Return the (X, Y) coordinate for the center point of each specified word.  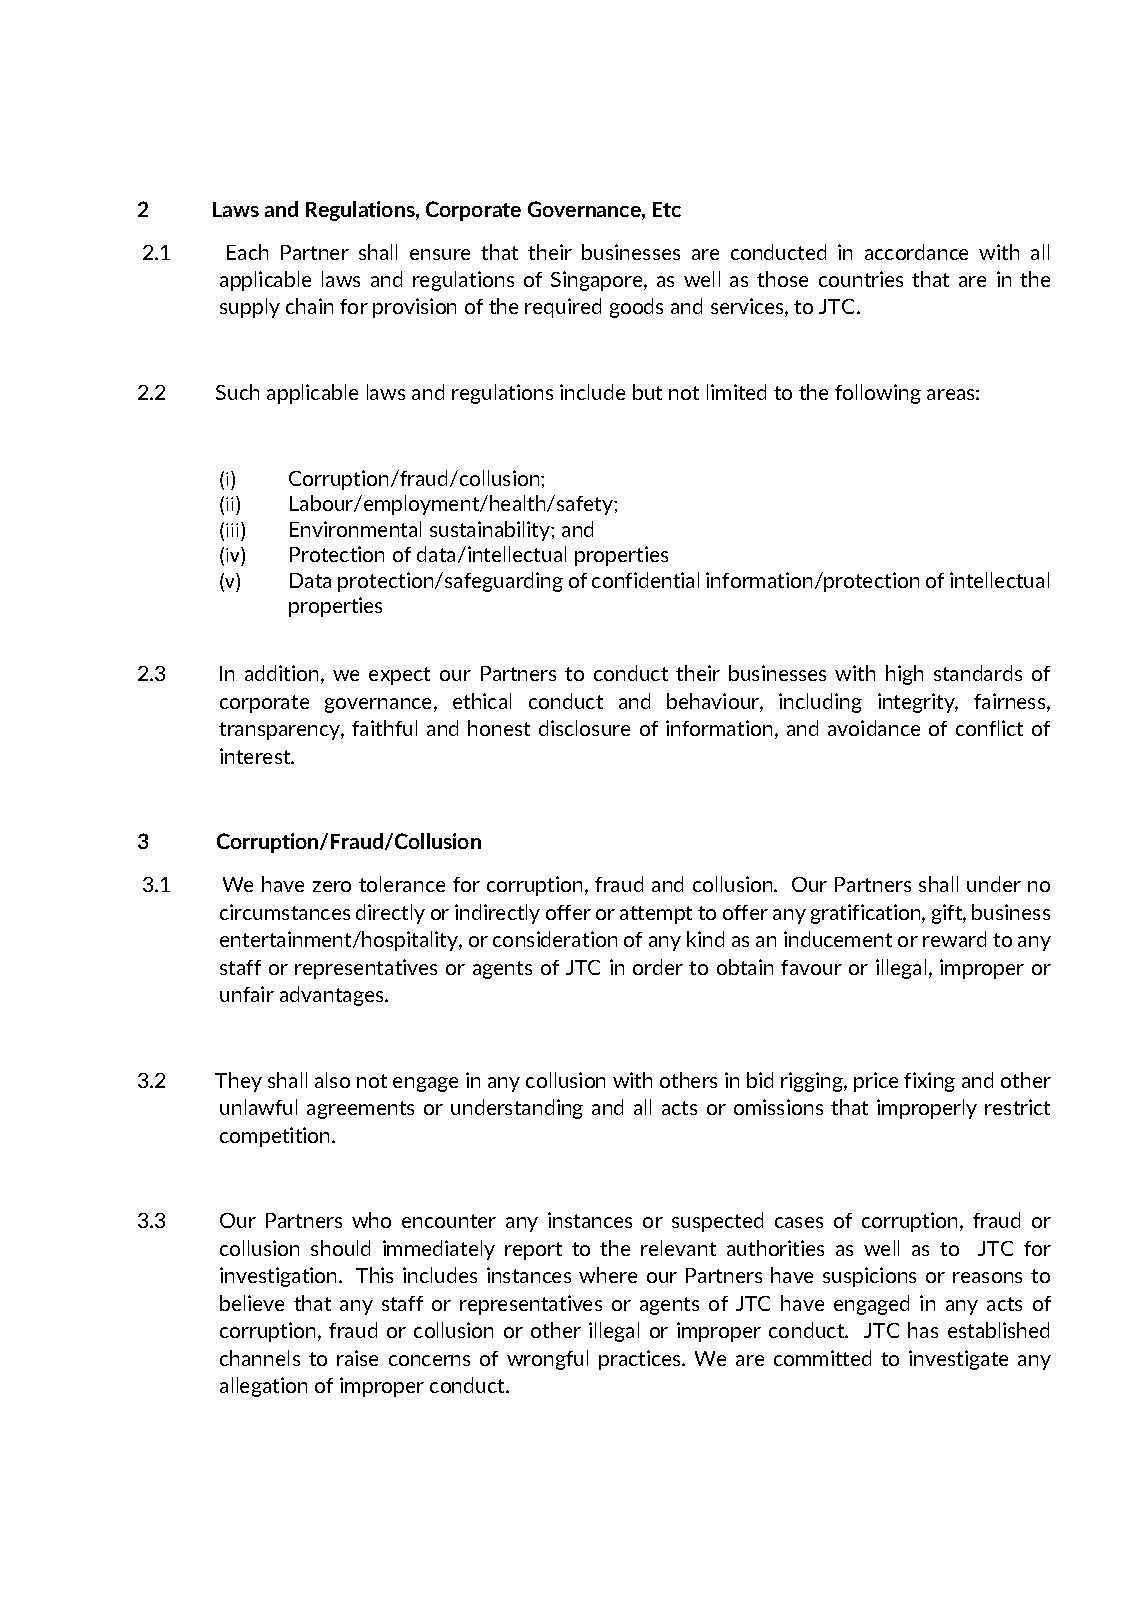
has (923, 1330)
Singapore (598, 281)
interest (256, 756)
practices (641, 1360)
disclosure (584, 728)
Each (247, 252)
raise (357, 1358)
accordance (916, 252)
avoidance (874, 728)
